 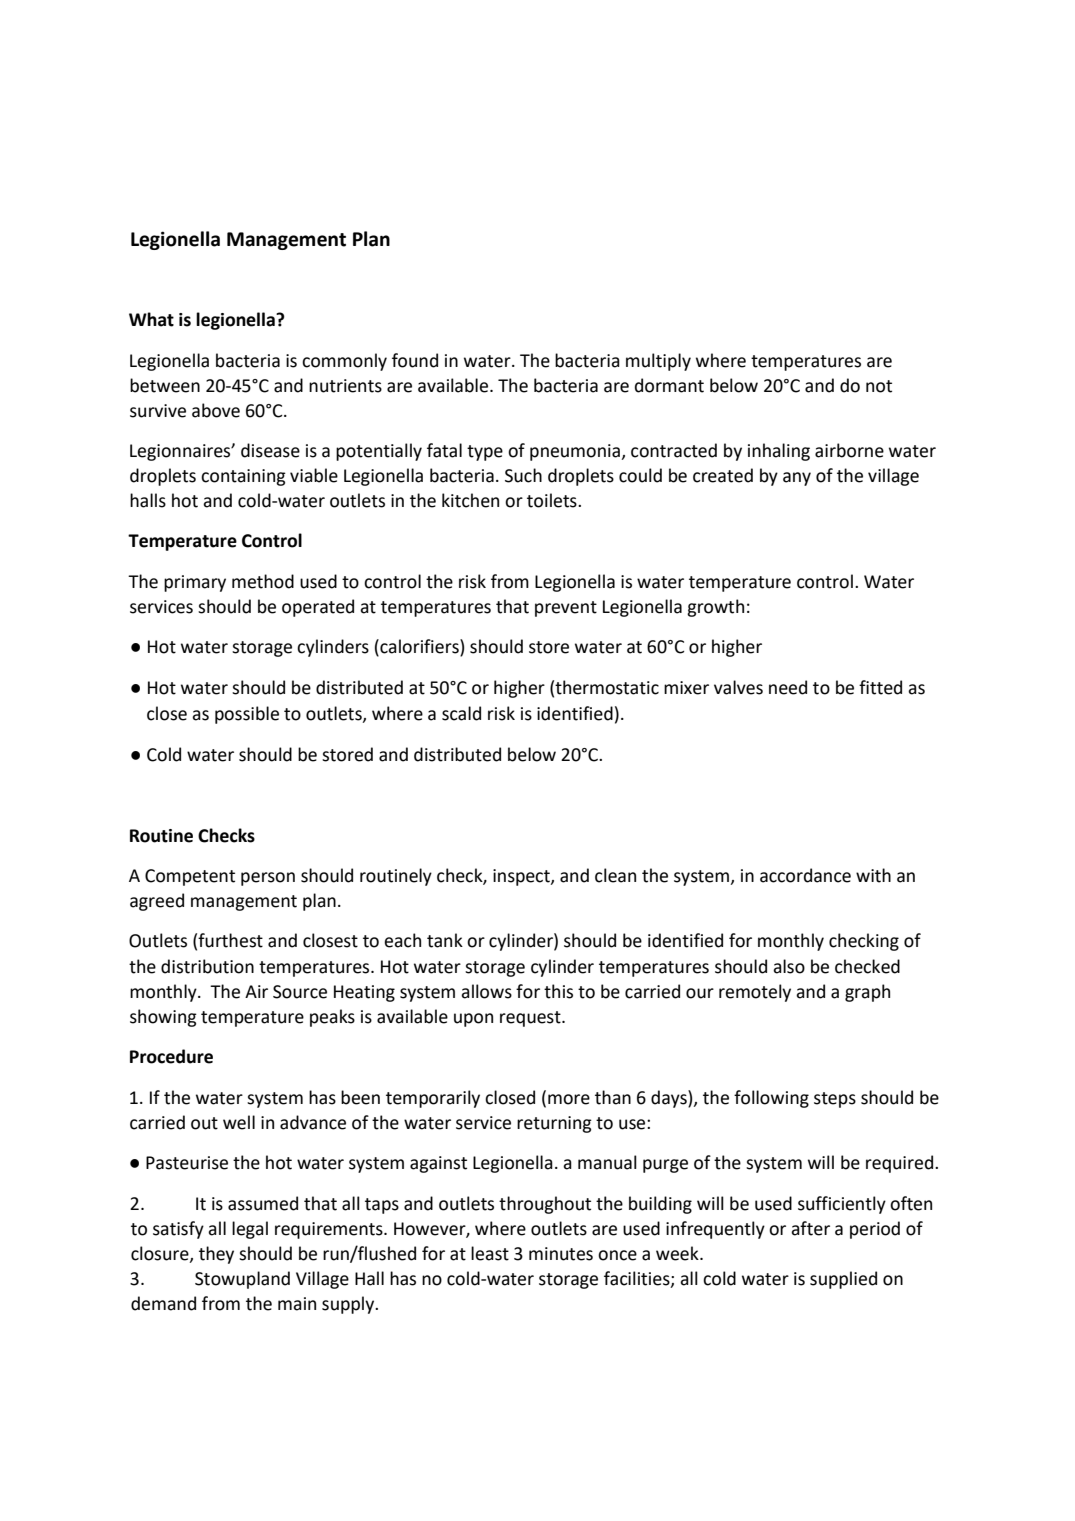 I want to click on they, so click(x=216, y=1255).
